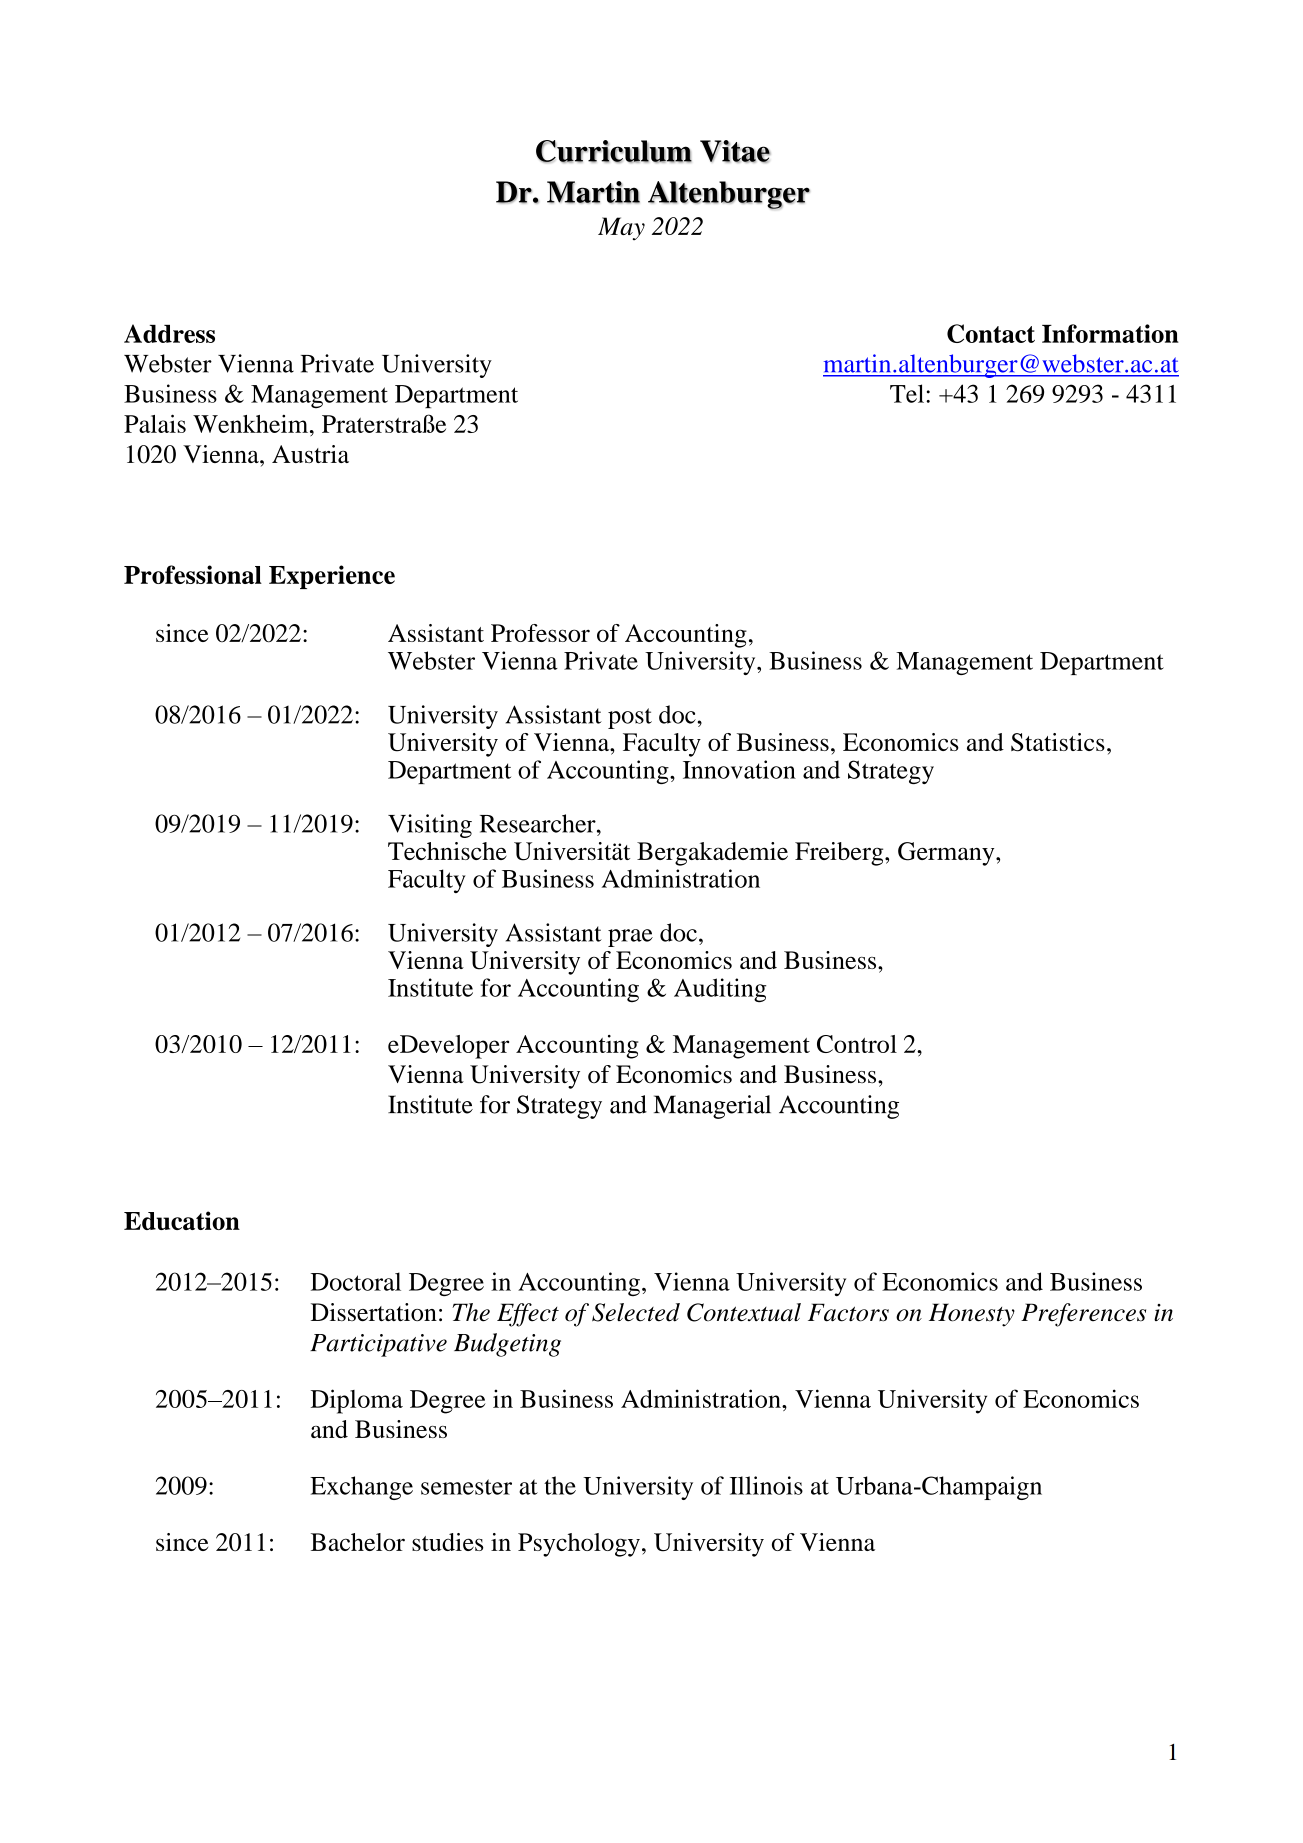 The height and width of the page is (1843, 1303). I want to click on Exchange, so click(361, 1488).
